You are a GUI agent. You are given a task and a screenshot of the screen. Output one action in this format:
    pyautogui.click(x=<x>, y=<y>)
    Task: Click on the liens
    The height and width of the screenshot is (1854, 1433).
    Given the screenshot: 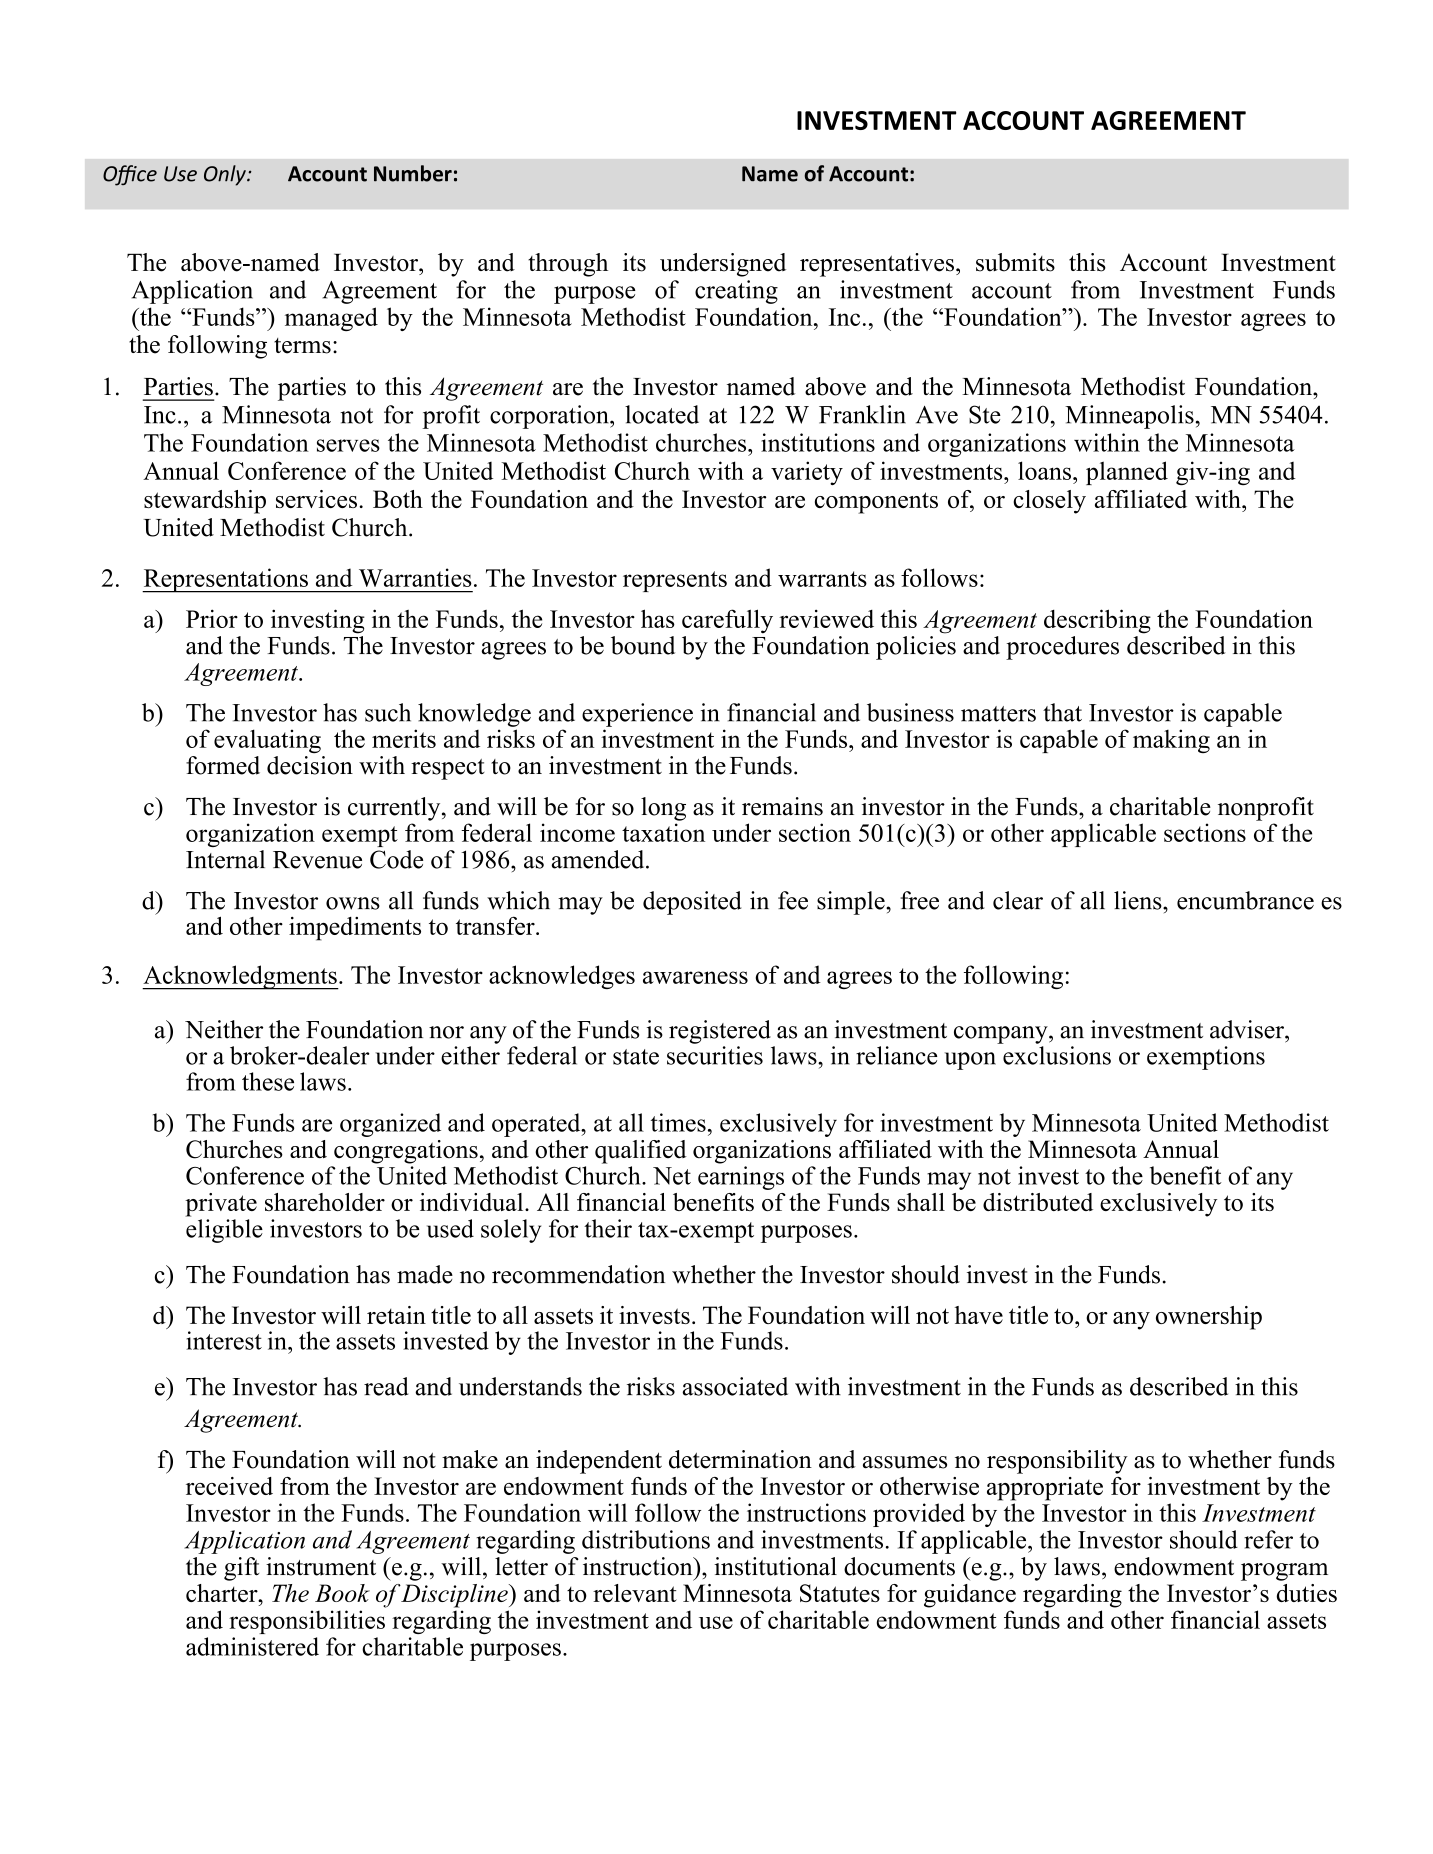 What is the action you would take?
    pyautogui.click(x=1139, y=900)
